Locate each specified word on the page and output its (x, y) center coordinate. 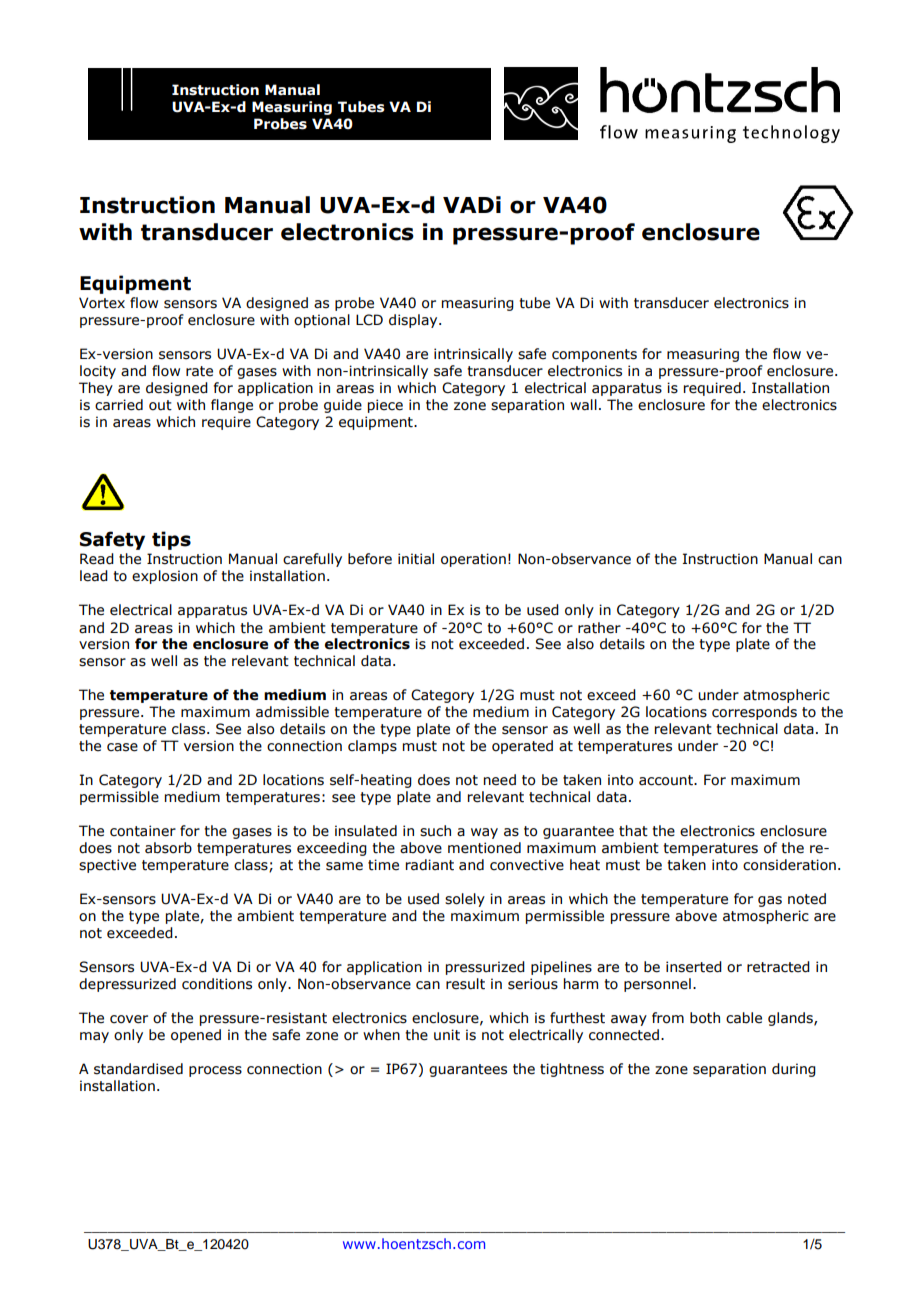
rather (599, 628)
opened (196, 1036)
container (143, 831)
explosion (165, 577)
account (667, 780)
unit (447, 1035)
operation (473, 560)
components (594, 355)
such (435, 831)
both (705, 1018)
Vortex (102, 303)
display (414, 321)
